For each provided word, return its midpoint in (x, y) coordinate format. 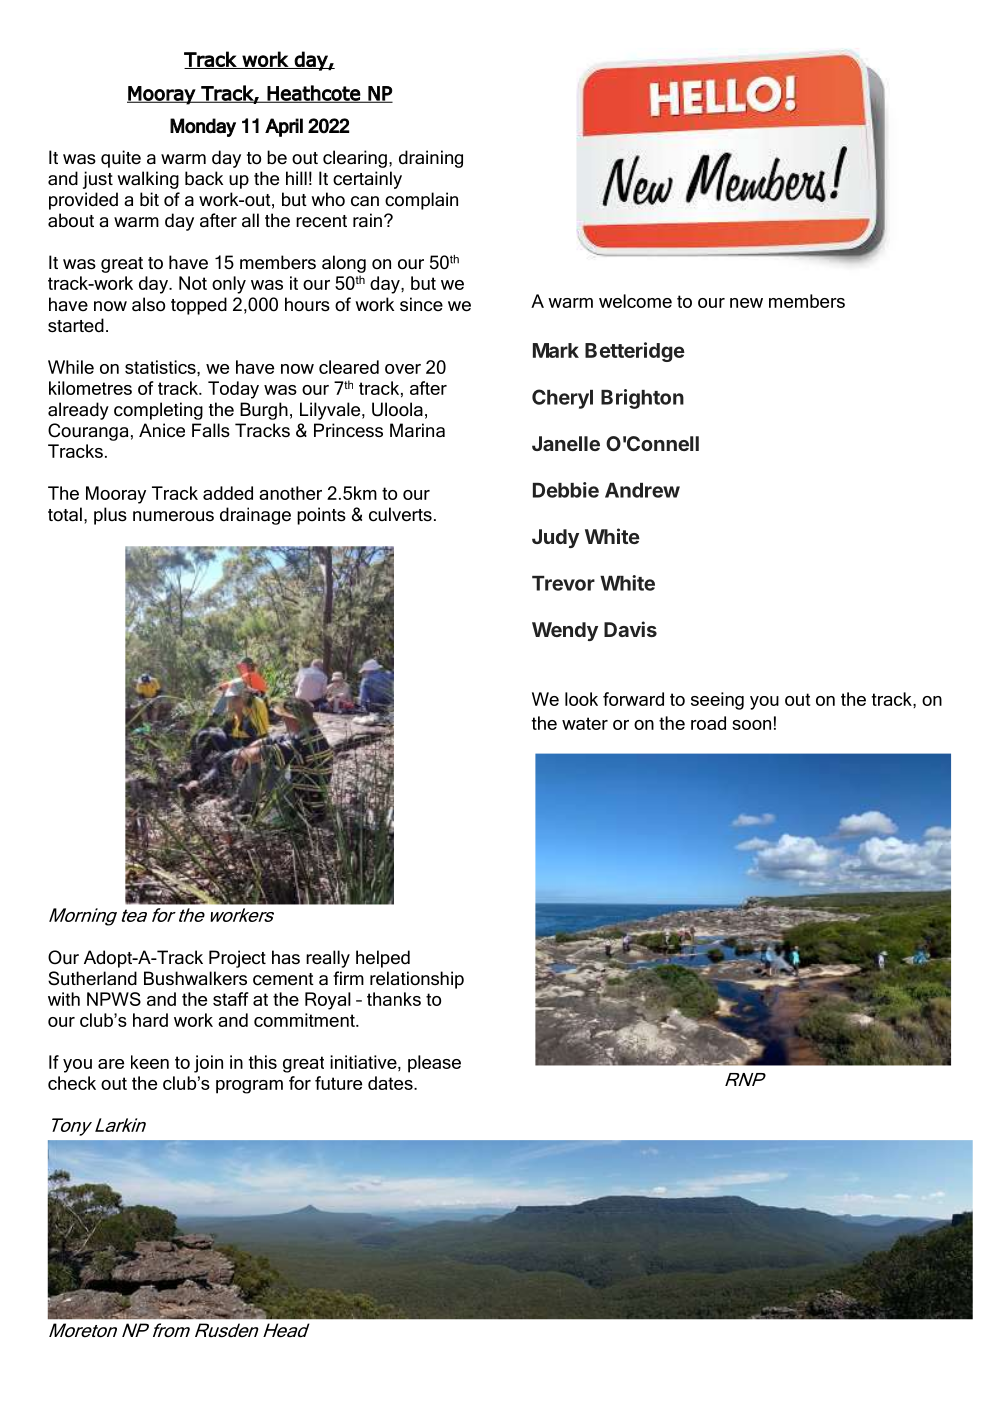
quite (121, 159)
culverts (400, 514)
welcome (635, 301)
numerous (173, 516)
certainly (367, 180)
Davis (630, 629)
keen (150, 1062)
